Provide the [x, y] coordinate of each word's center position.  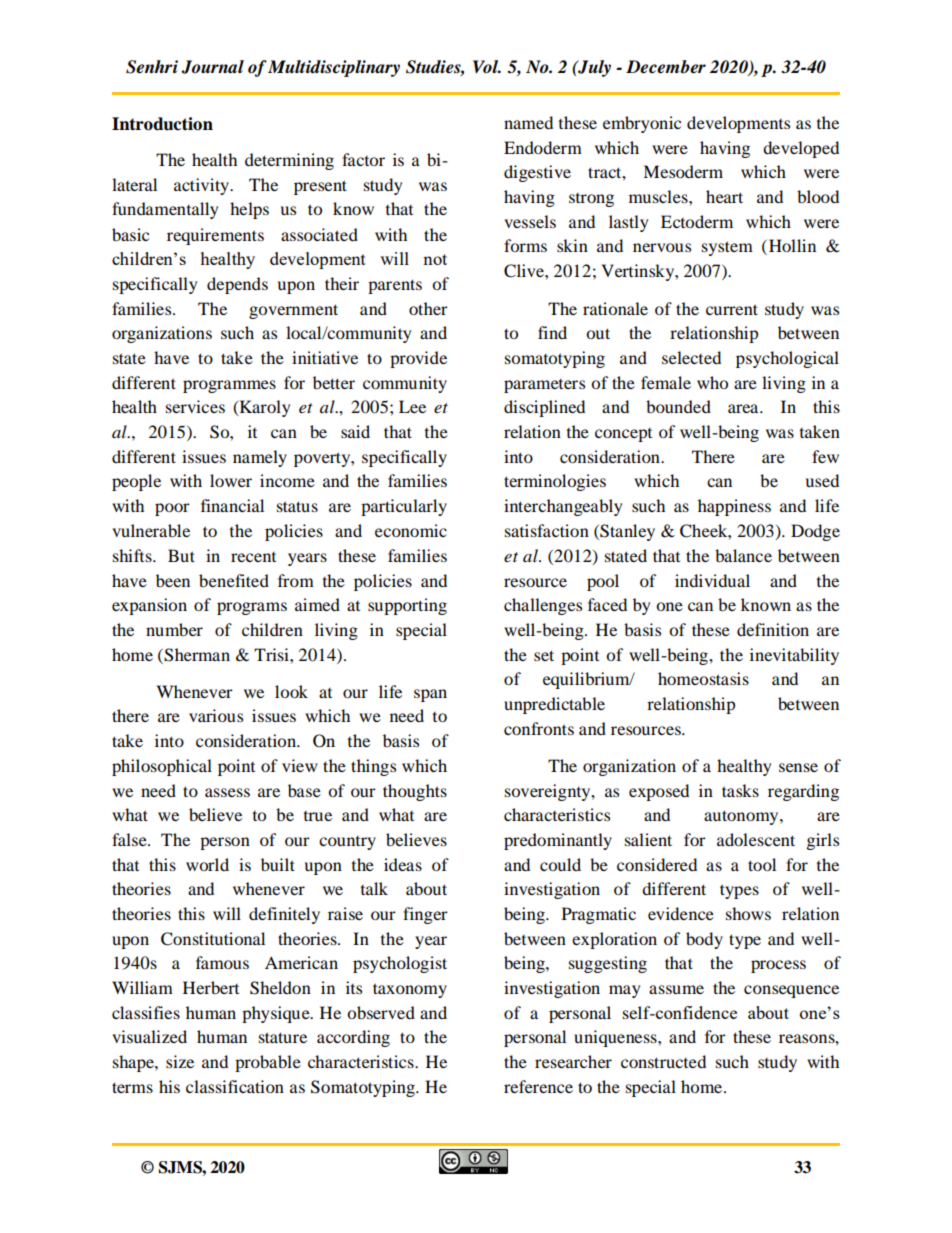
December [666, 67]
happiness [734, 507]
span [430, 695]
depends [237, 285]
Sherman [196, 655]
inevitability [794, 656]
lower [231, 480]
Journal [212, 67]
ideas [403, 864]
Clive [525, 271]
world [207, 864]
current [732, 309]
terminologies [555, 482]
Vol [487, 67]
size [180, 1061]
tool [762, 864]
